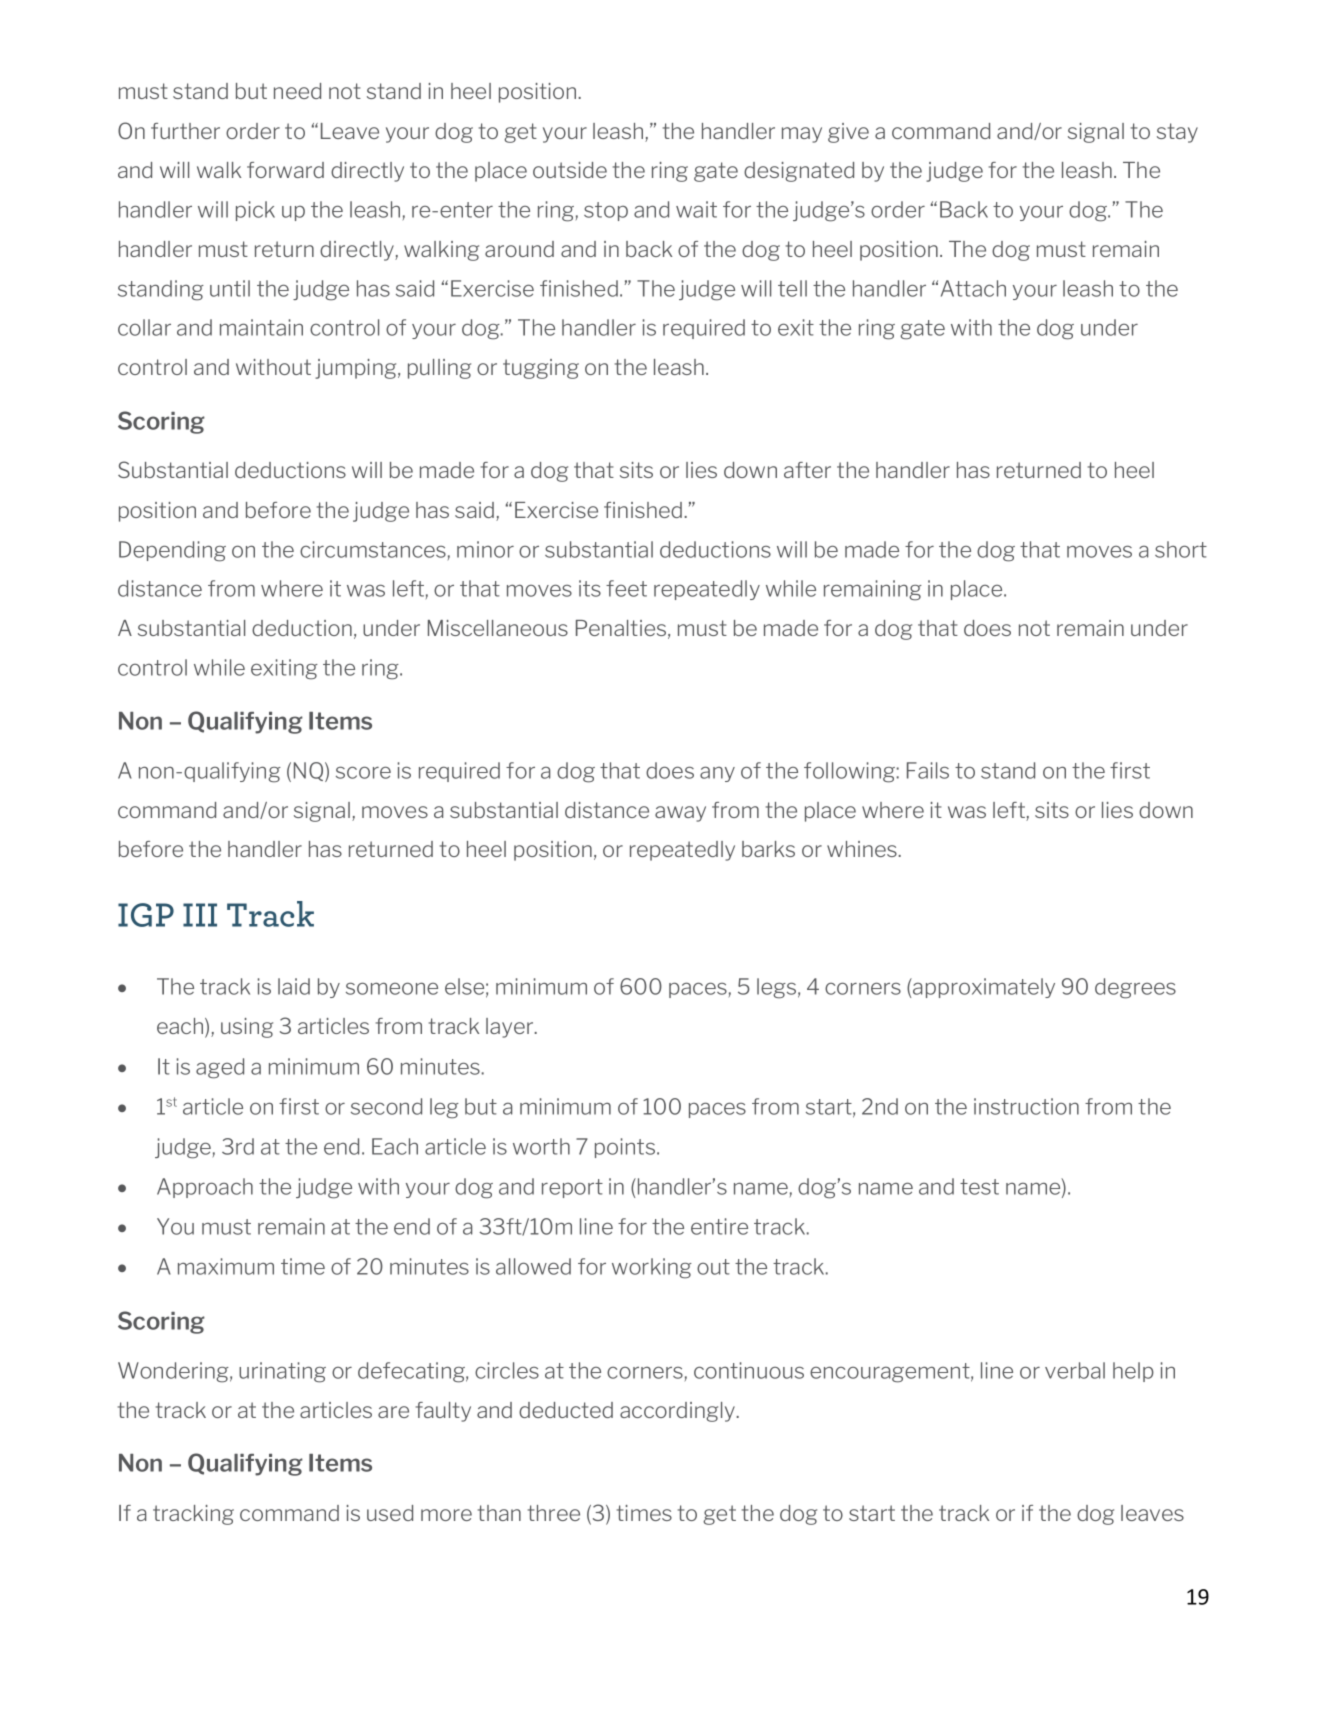  What do you see at coordinates (680, 814) in the screenshot?
I see `away` at bounding box center [680, 814].
